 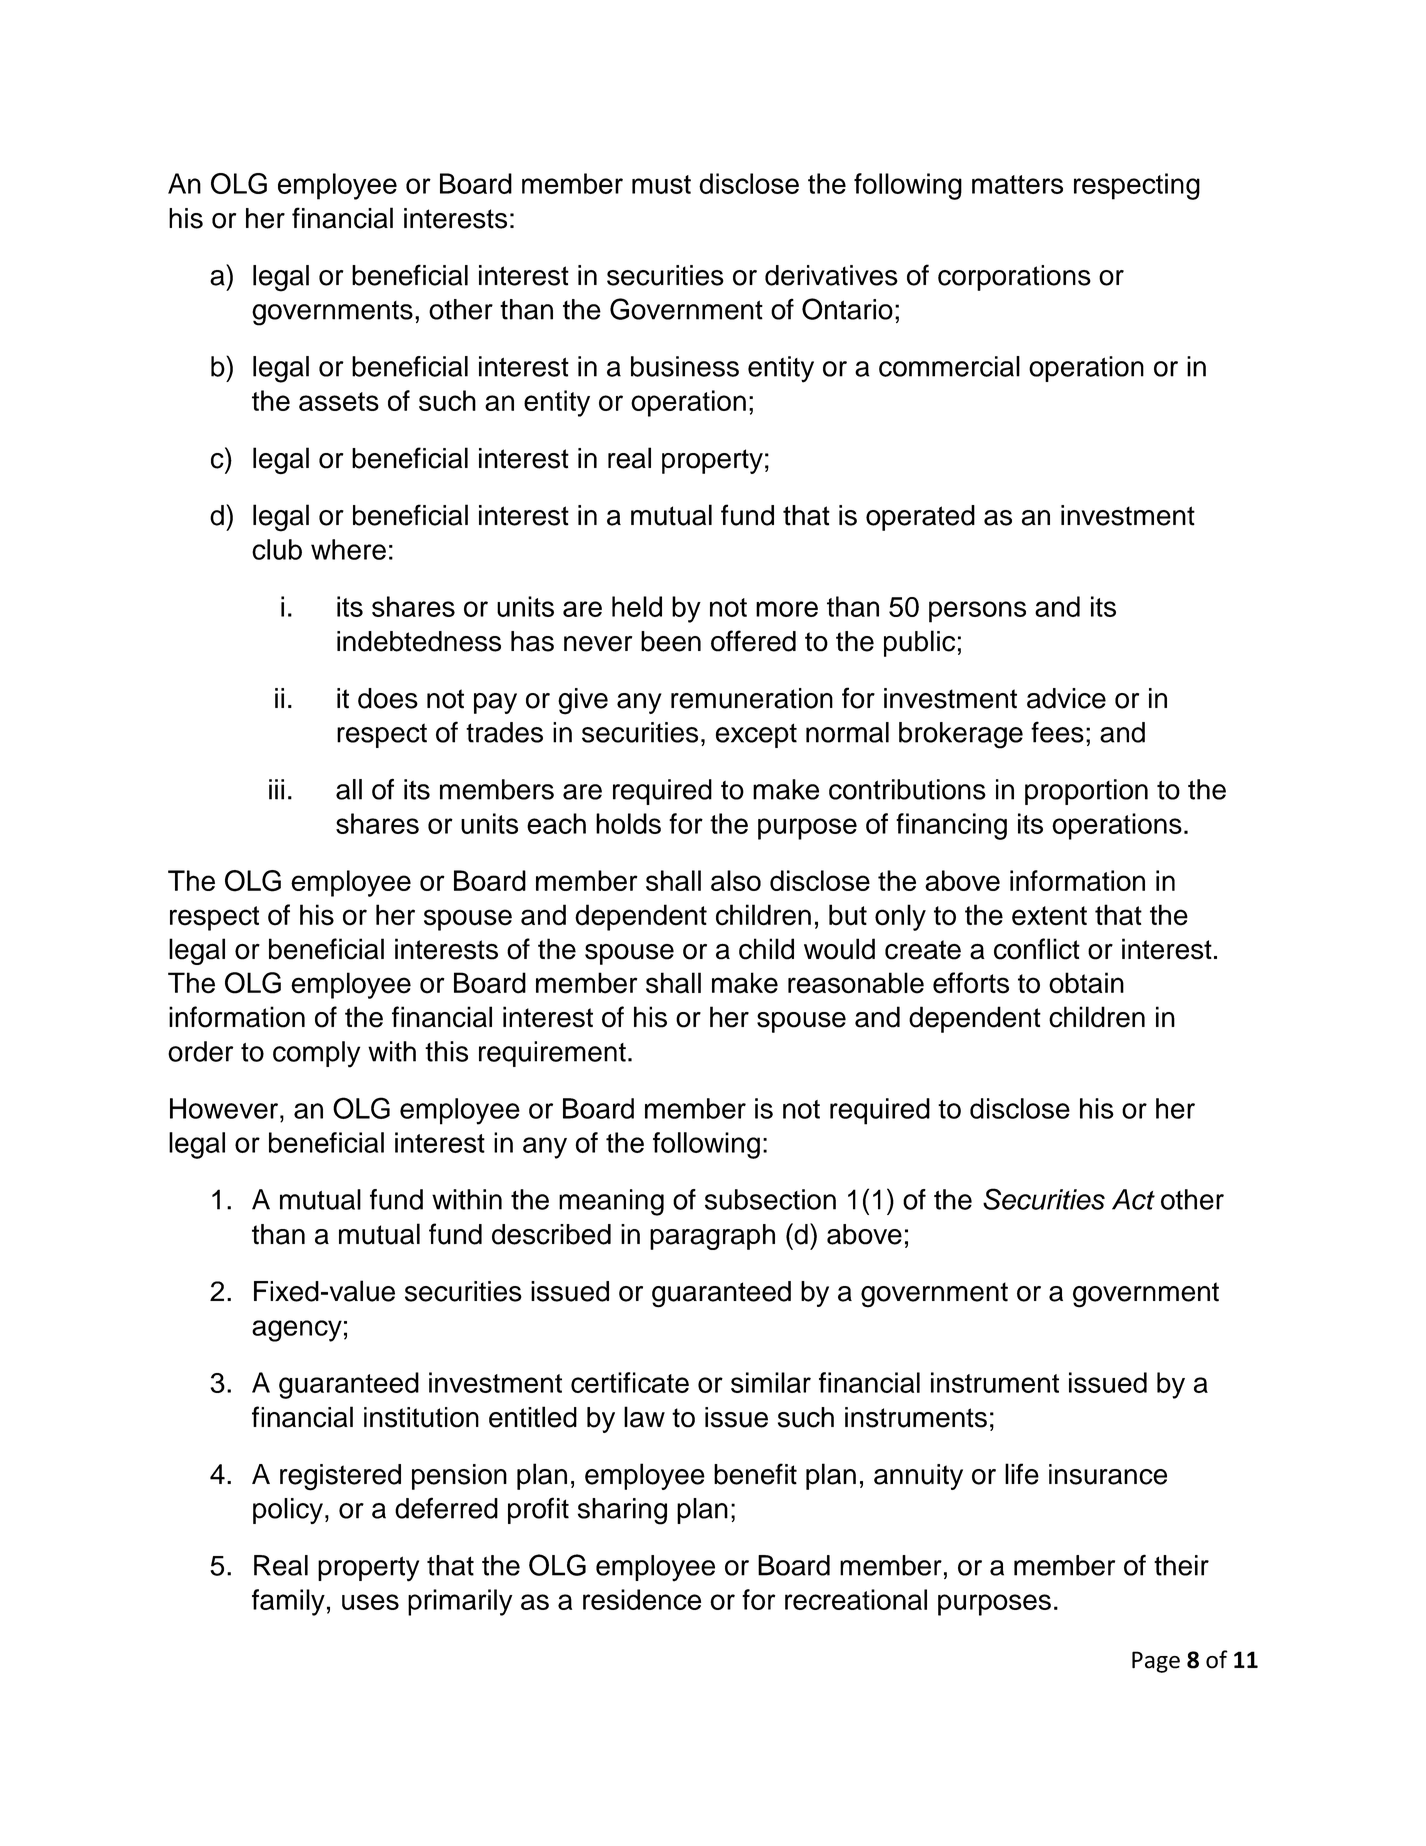 I want to click on paragraph, so click(x=712, y=1237).
